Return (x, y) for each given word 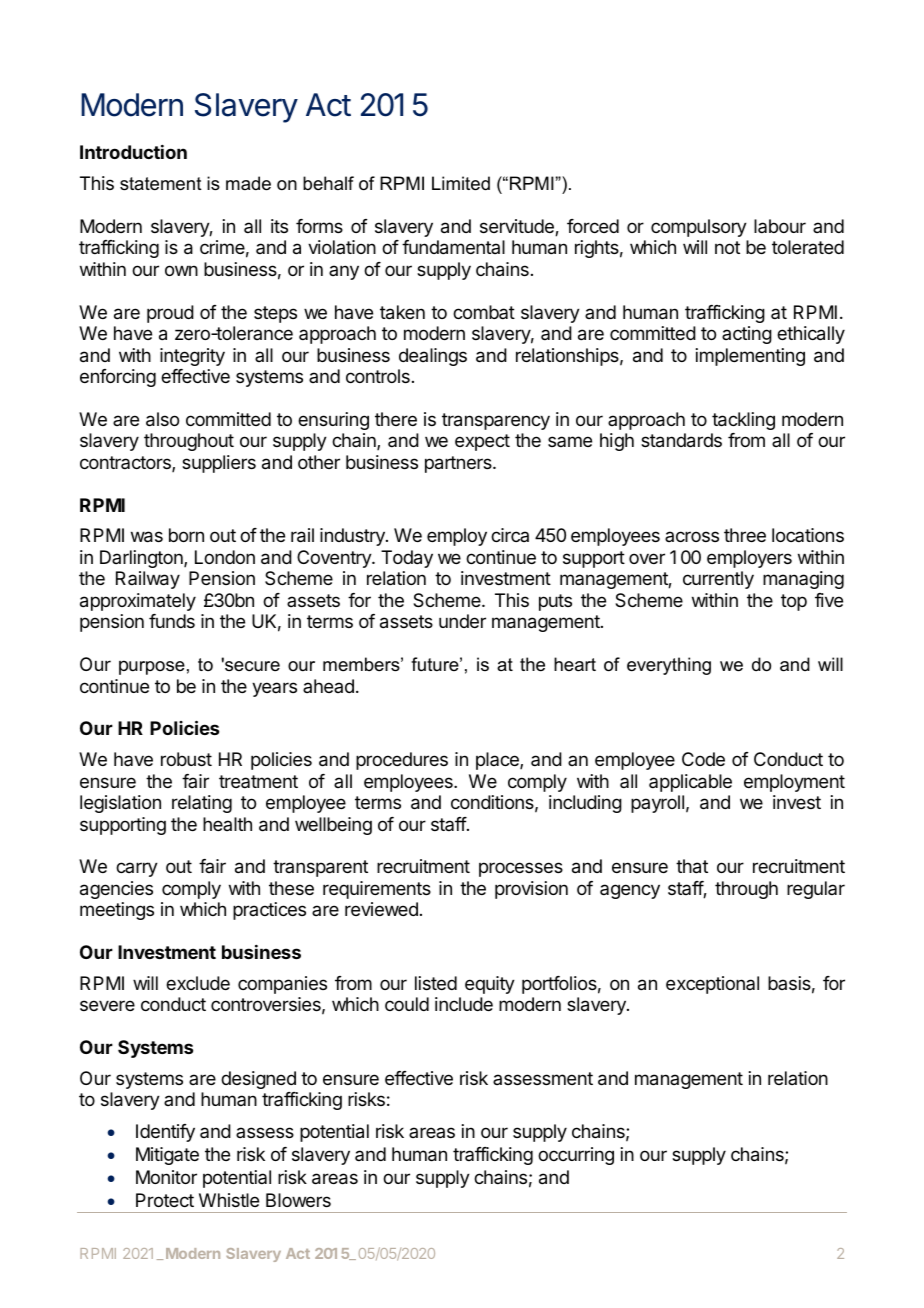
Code (703, 759)
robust (186, 759)
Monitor (166, 1177)
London (225, 557)
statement (161, 184)
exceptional (712, 985)
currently (718, 580)
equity (490, 985)
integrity (192, 357)
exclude (198, 983)
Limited (461, 183)
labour (780, 226)
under (462, 621)
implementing (750, 357)
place (498, 761)
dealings (433, 357)
